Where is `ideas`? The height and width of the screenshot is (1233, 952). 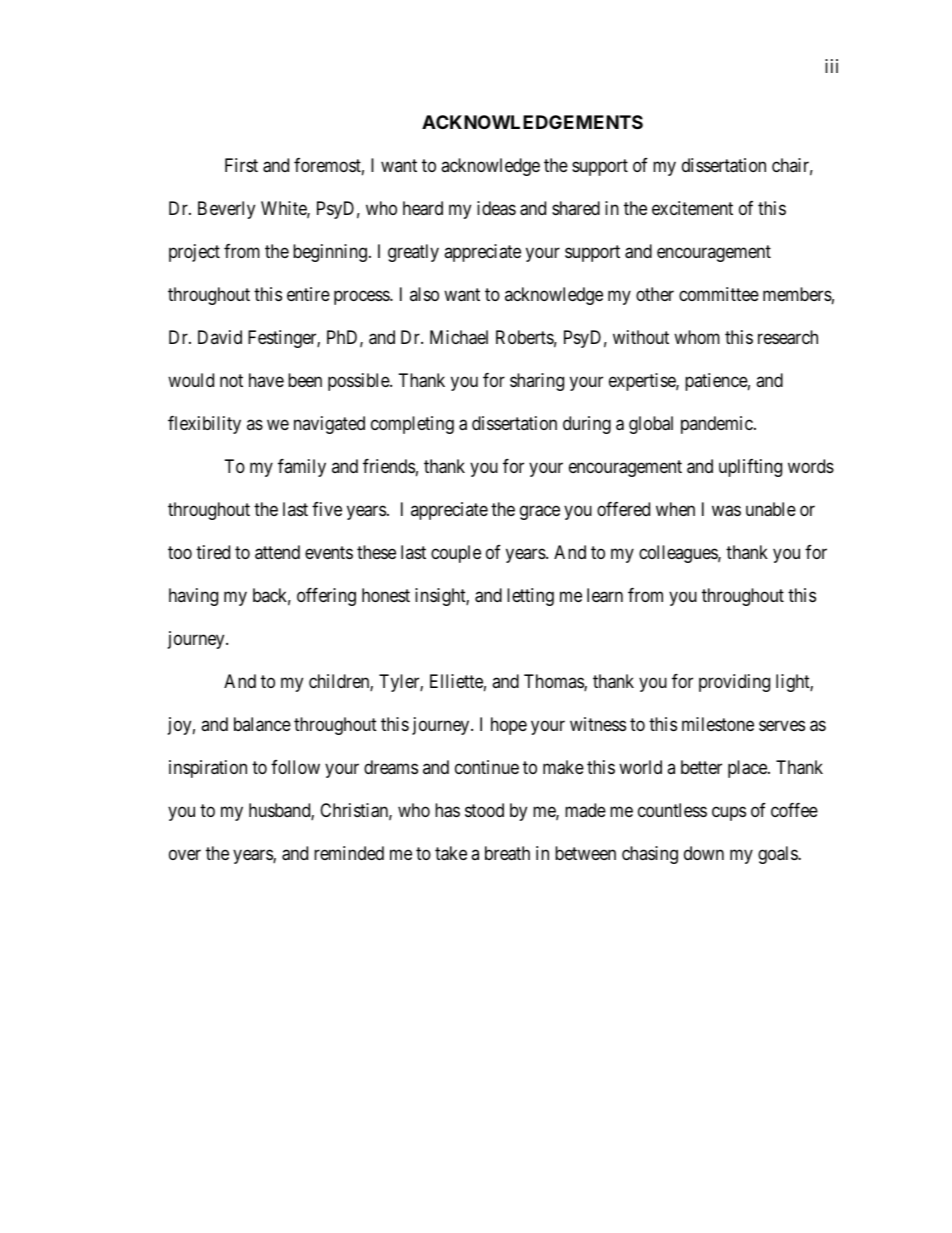
ideas is located at coordinates (496, 208).
